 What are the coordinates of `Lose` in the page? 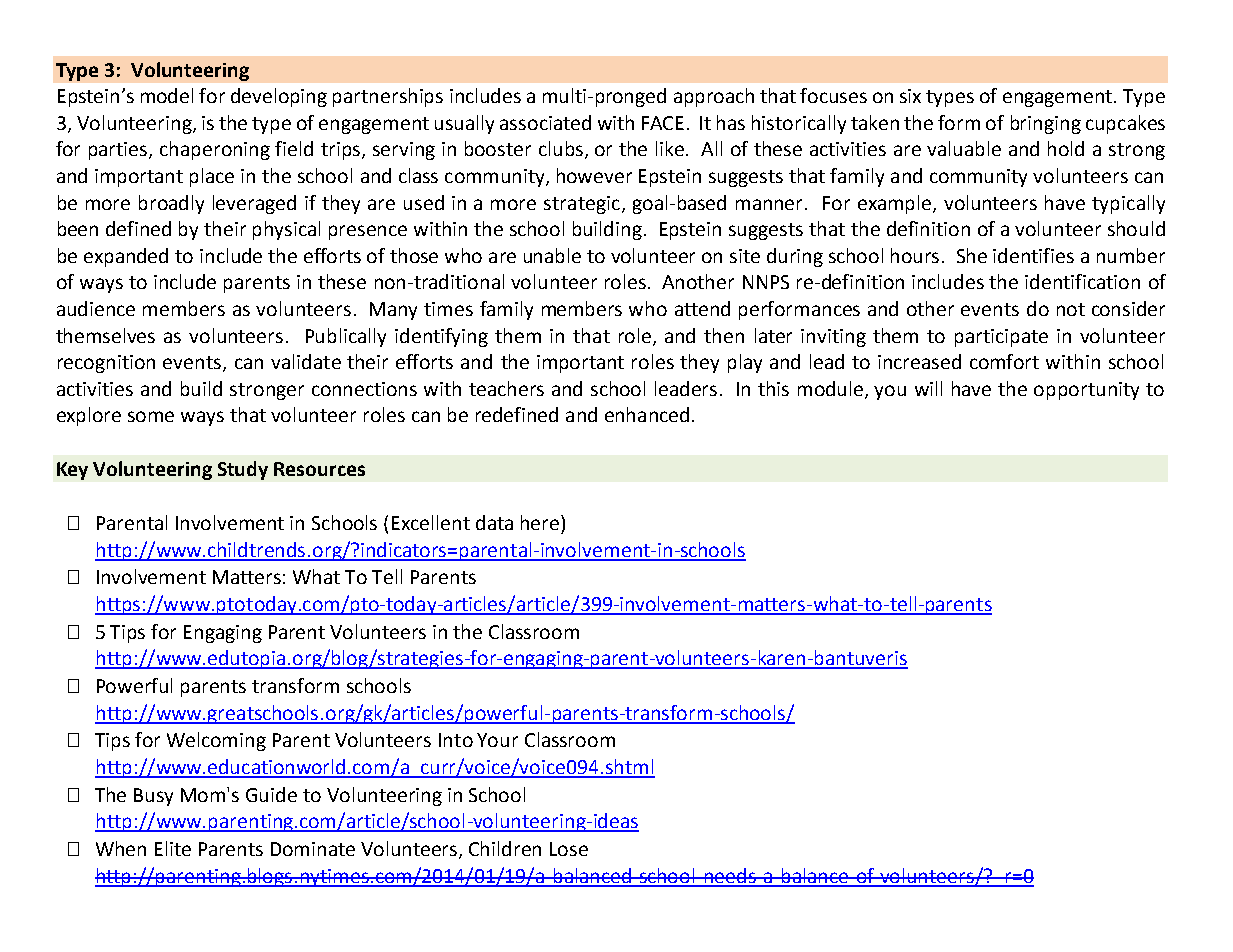 It's located at (569, 849).
